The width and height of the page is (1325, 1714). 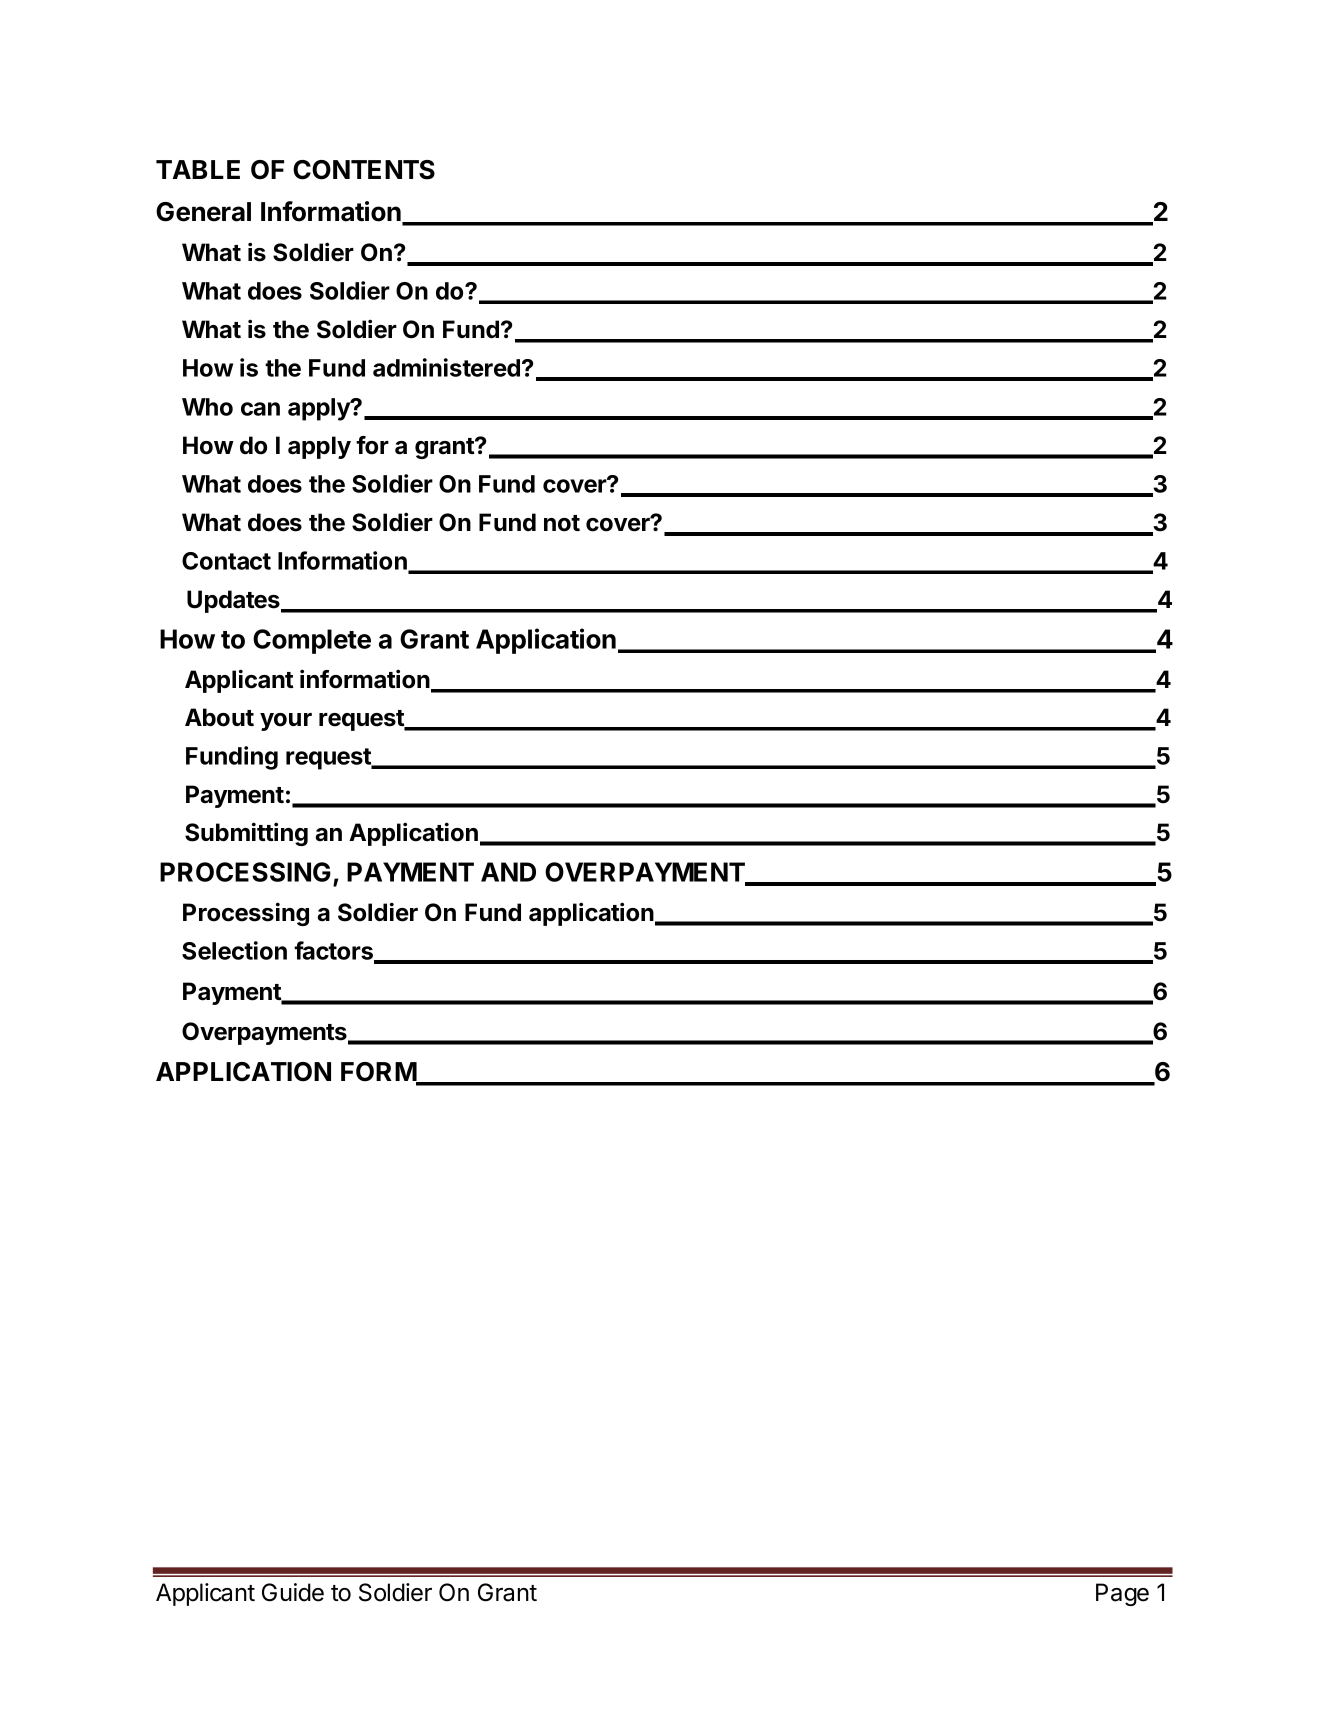 What do you see at coordinates (364, 170) in the page?
I see `CONTENTS` at bounding box center [364, 170].
